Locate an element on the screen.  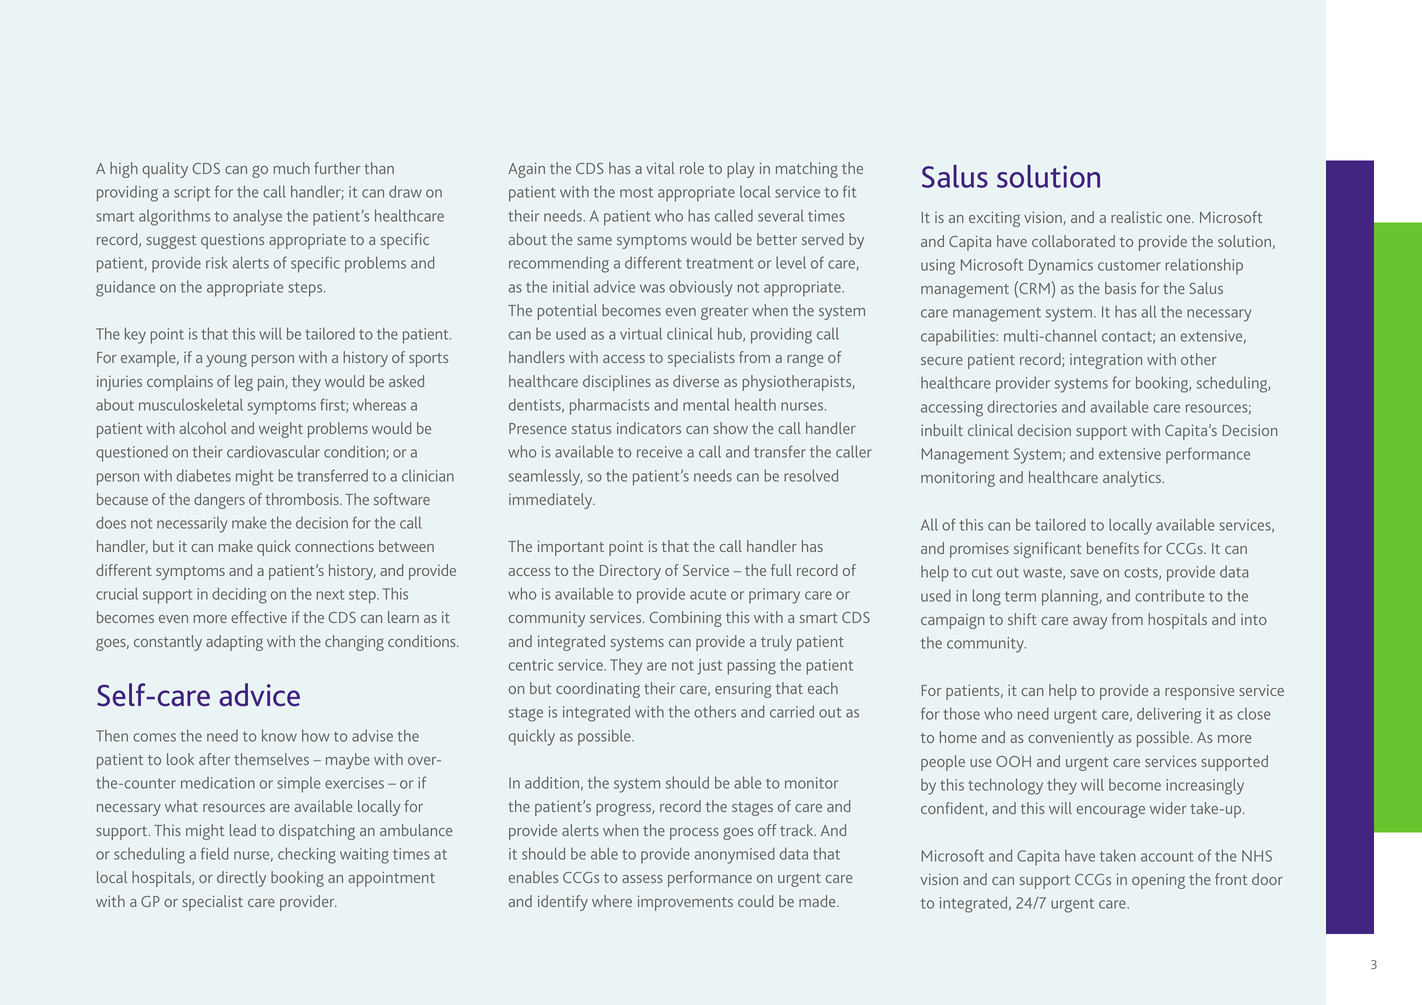
acute is located at coordinates (708, 594).
